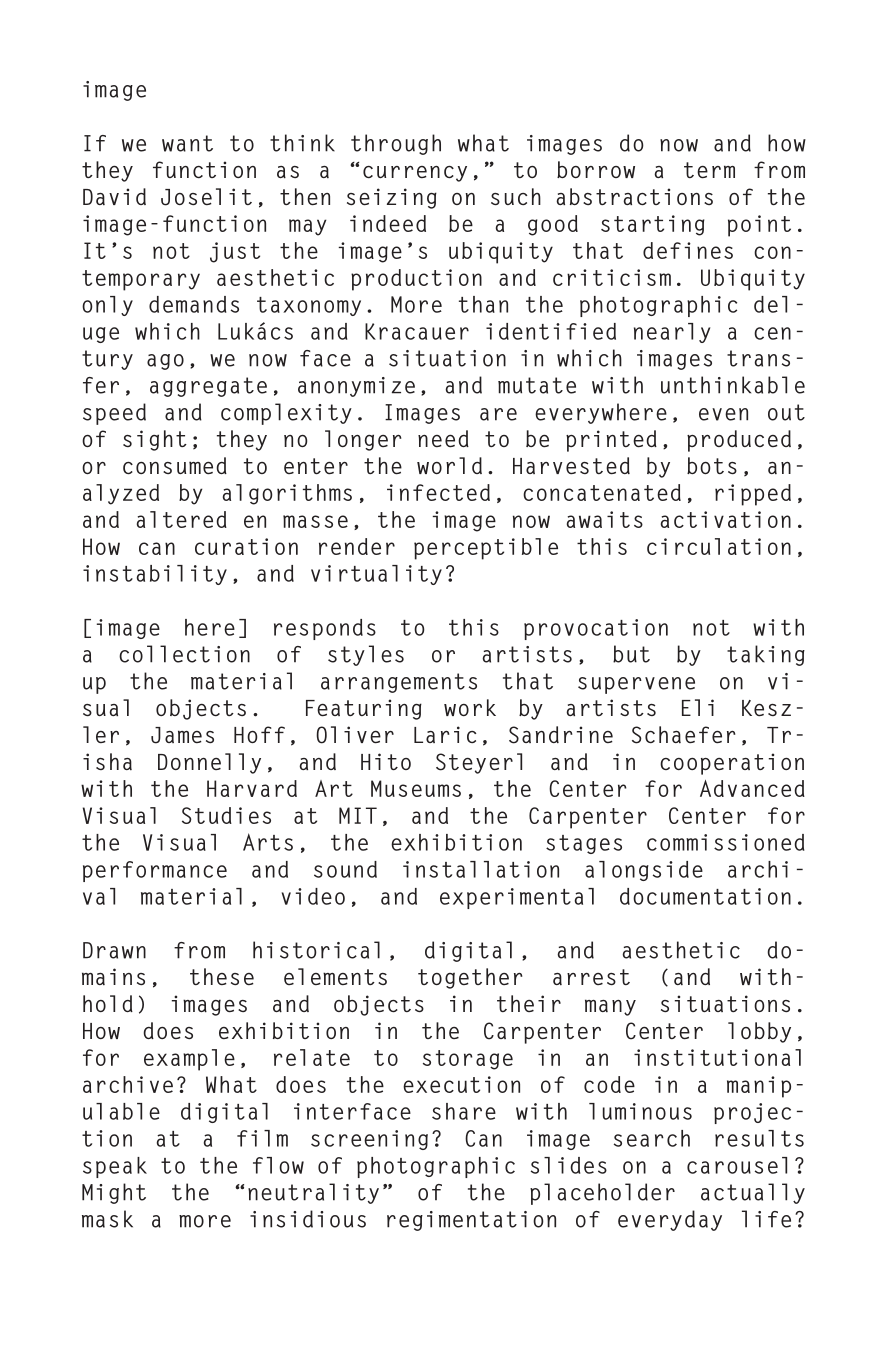 This screenshot has width=887, height=1372. Describe the element at coordinates (464, 1111) in the screenshot. I see `share` at that location.
